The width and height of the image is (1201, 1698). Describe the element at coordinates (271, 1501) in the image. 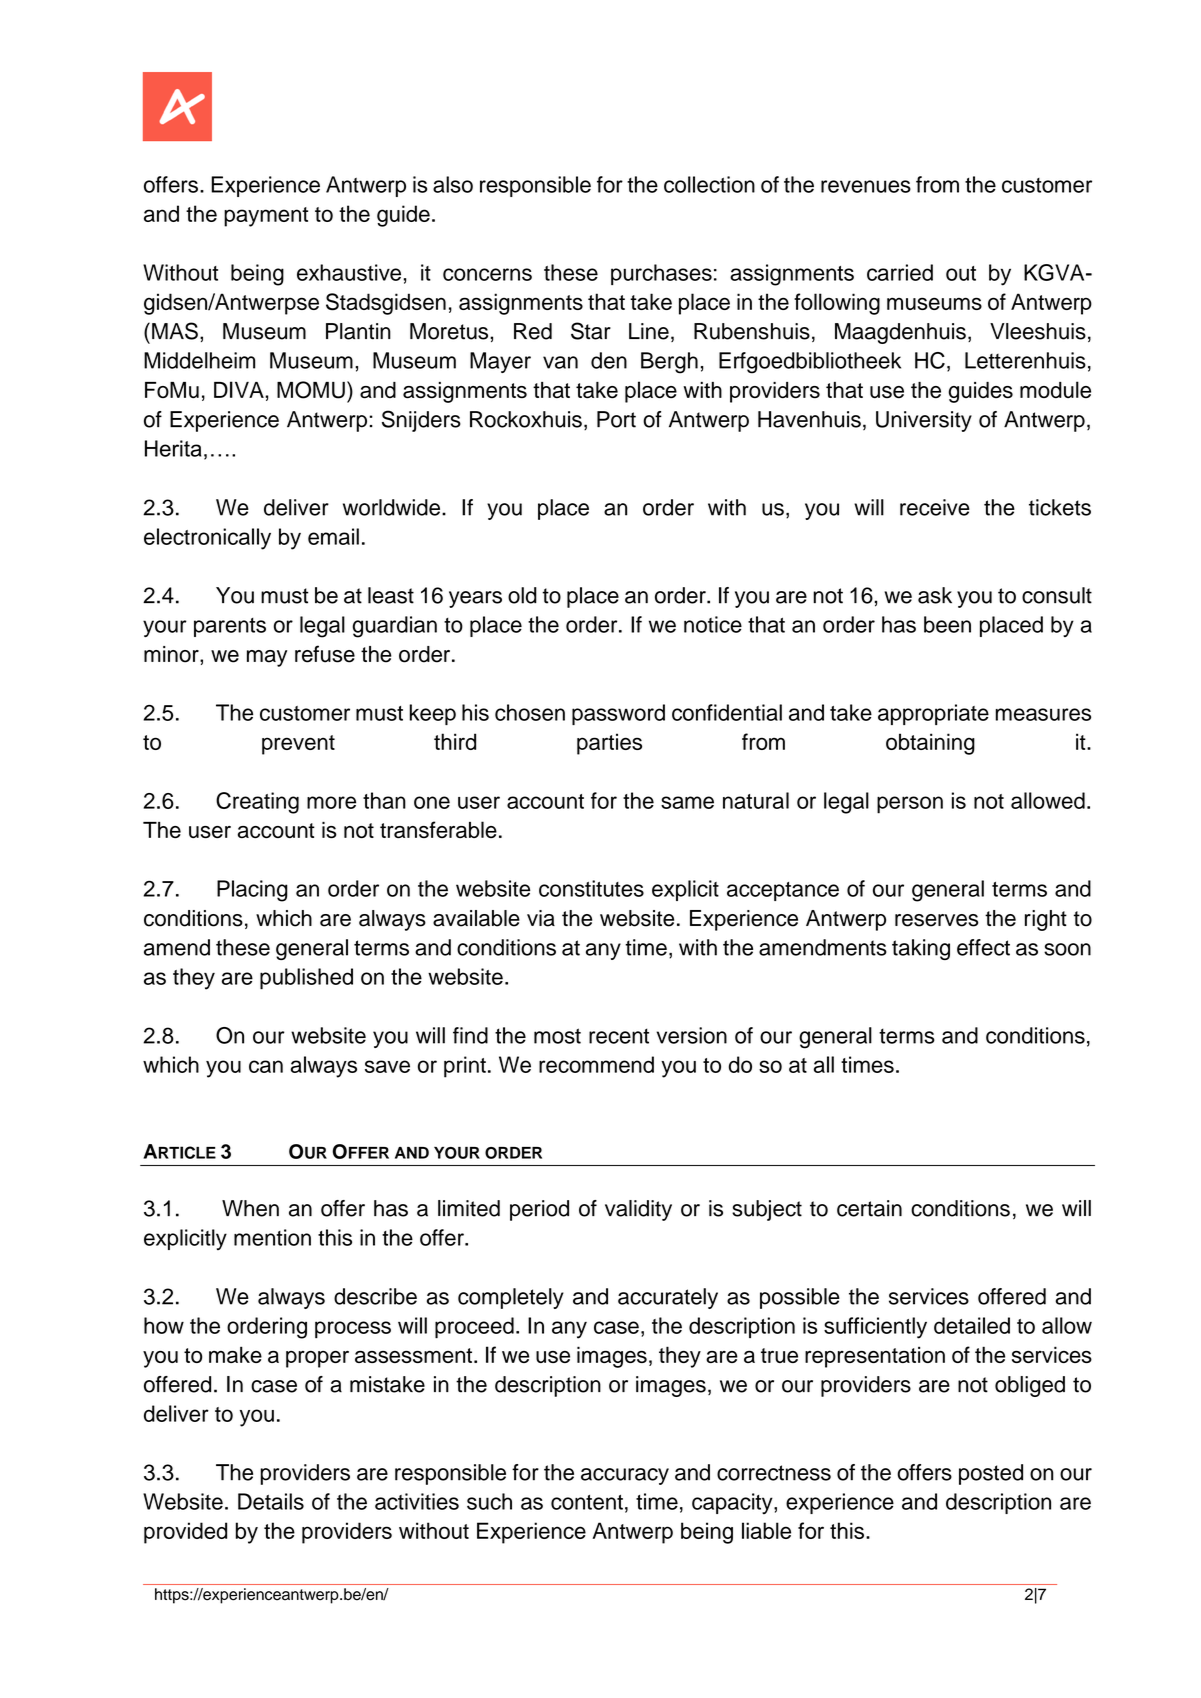

I see `Details` at that location.
